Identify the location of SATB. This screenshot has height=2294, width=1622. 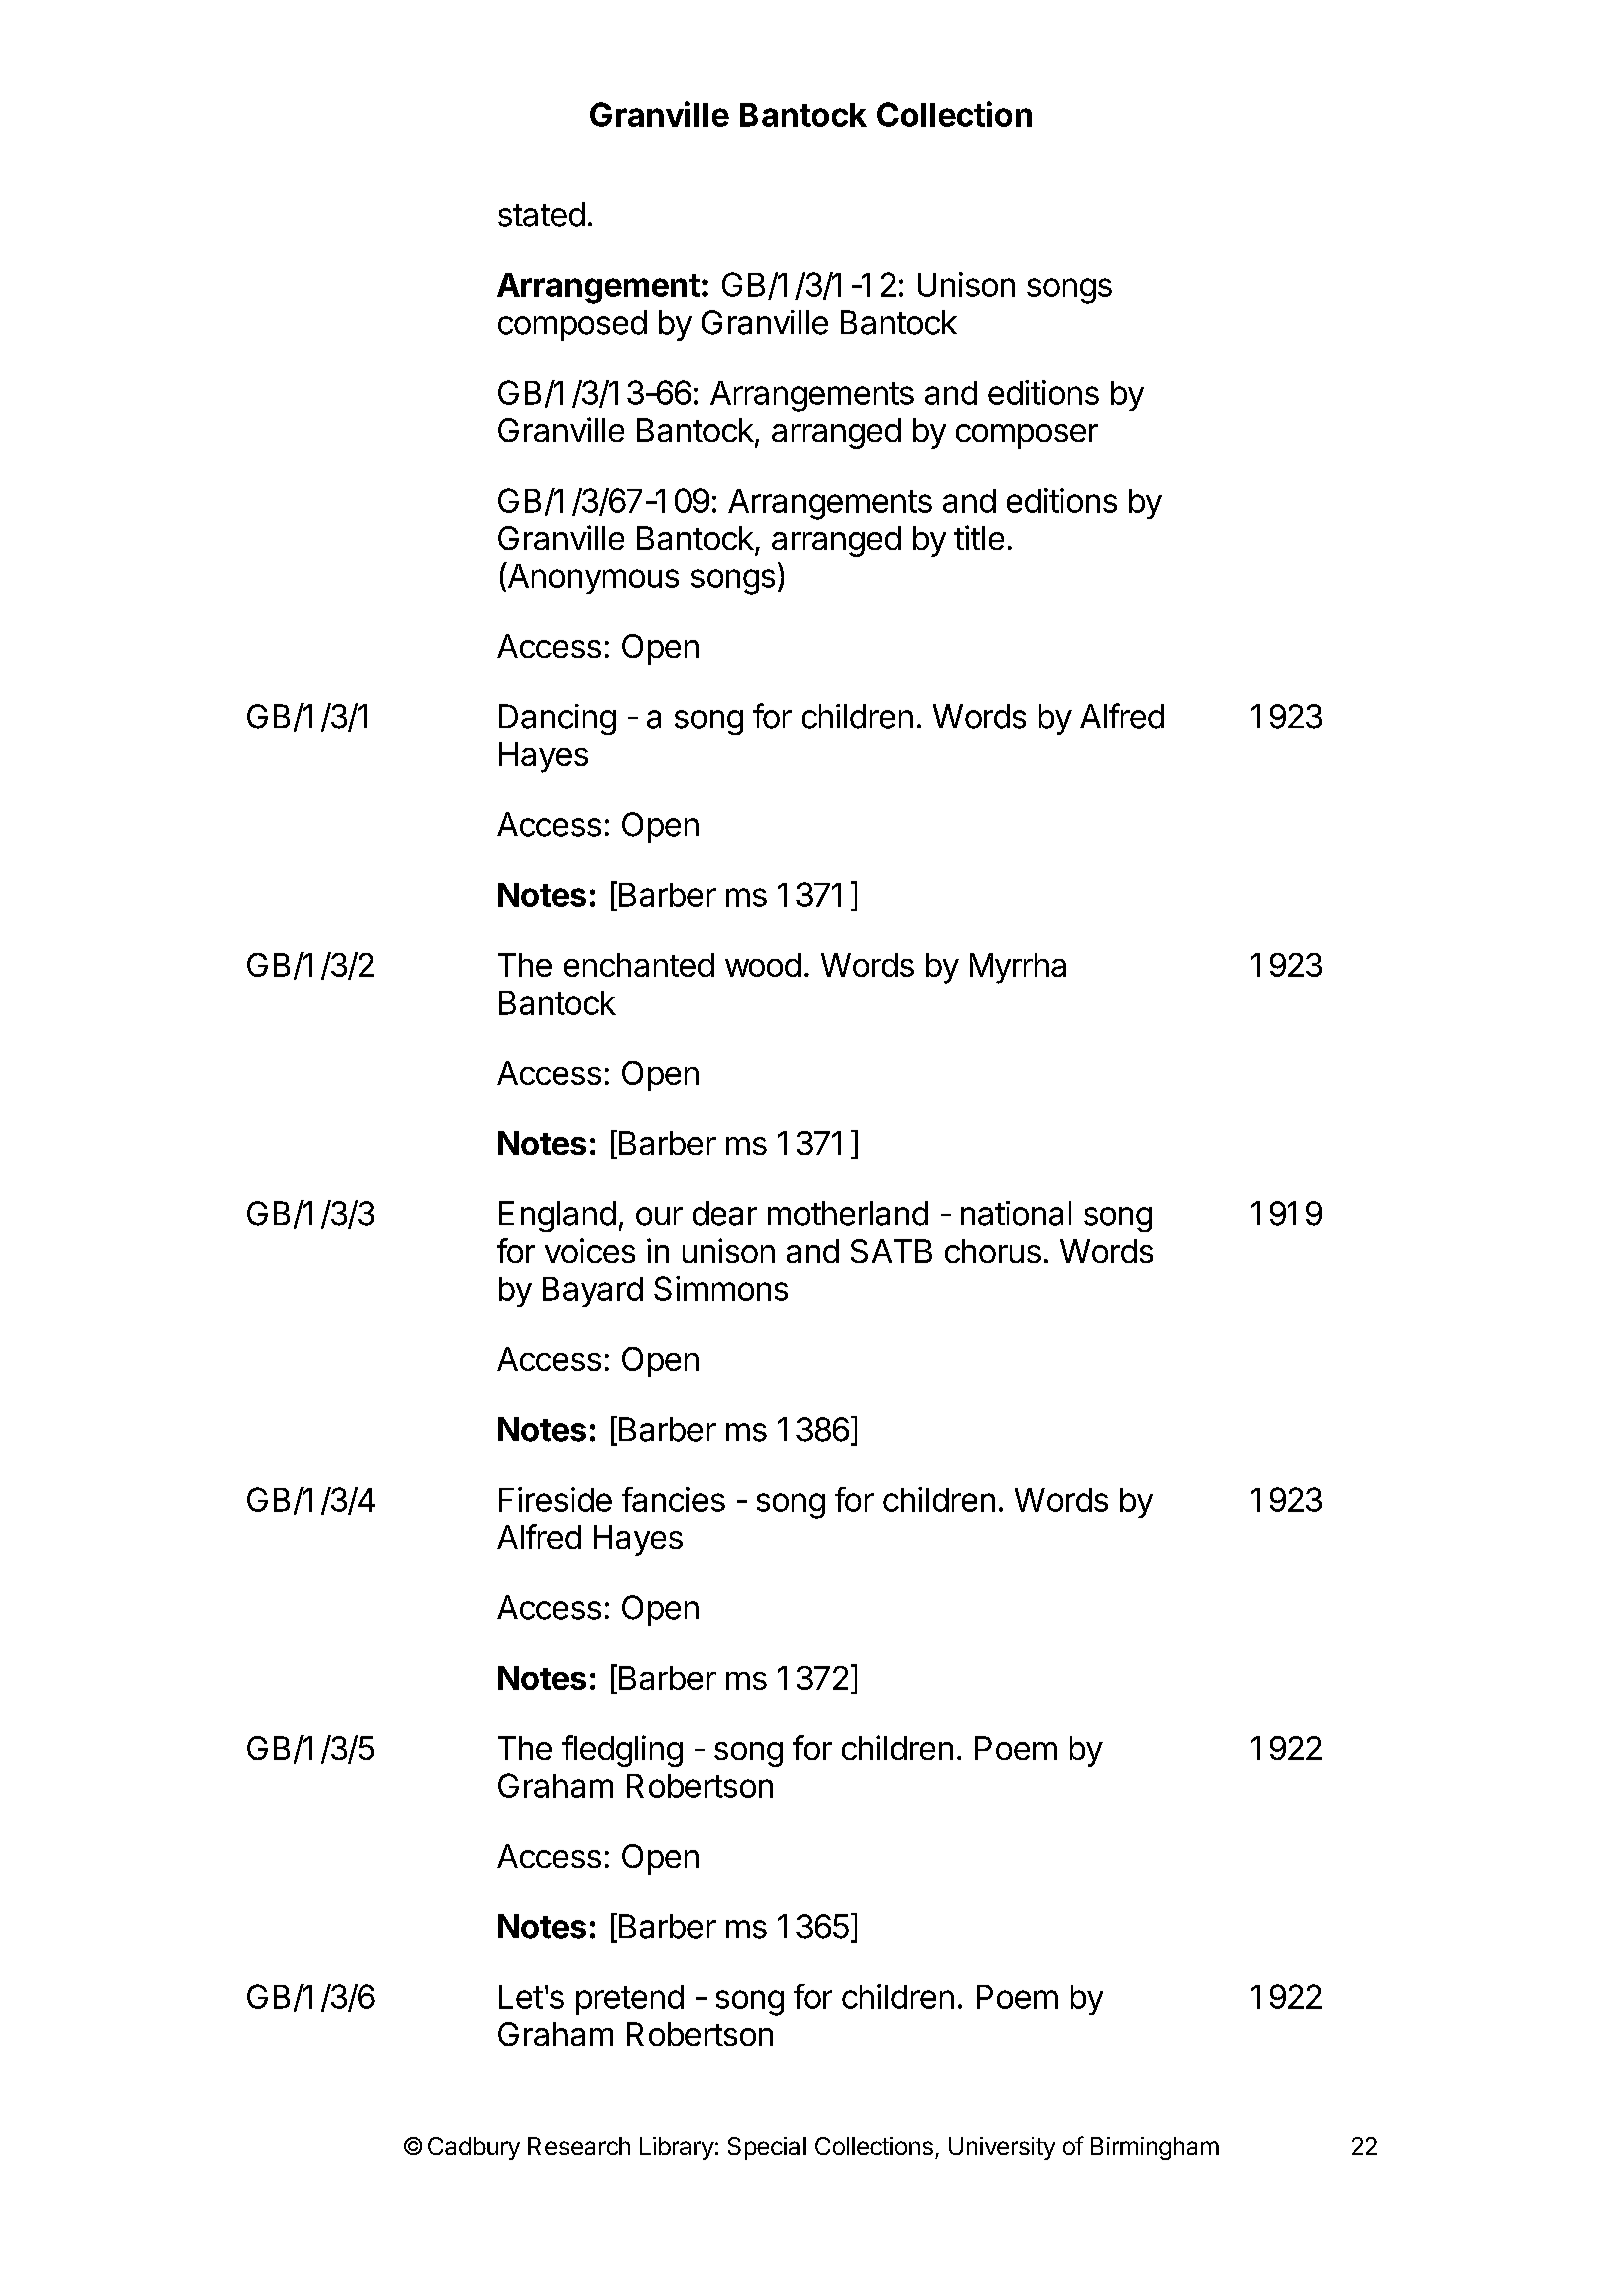
(891, 1251).
